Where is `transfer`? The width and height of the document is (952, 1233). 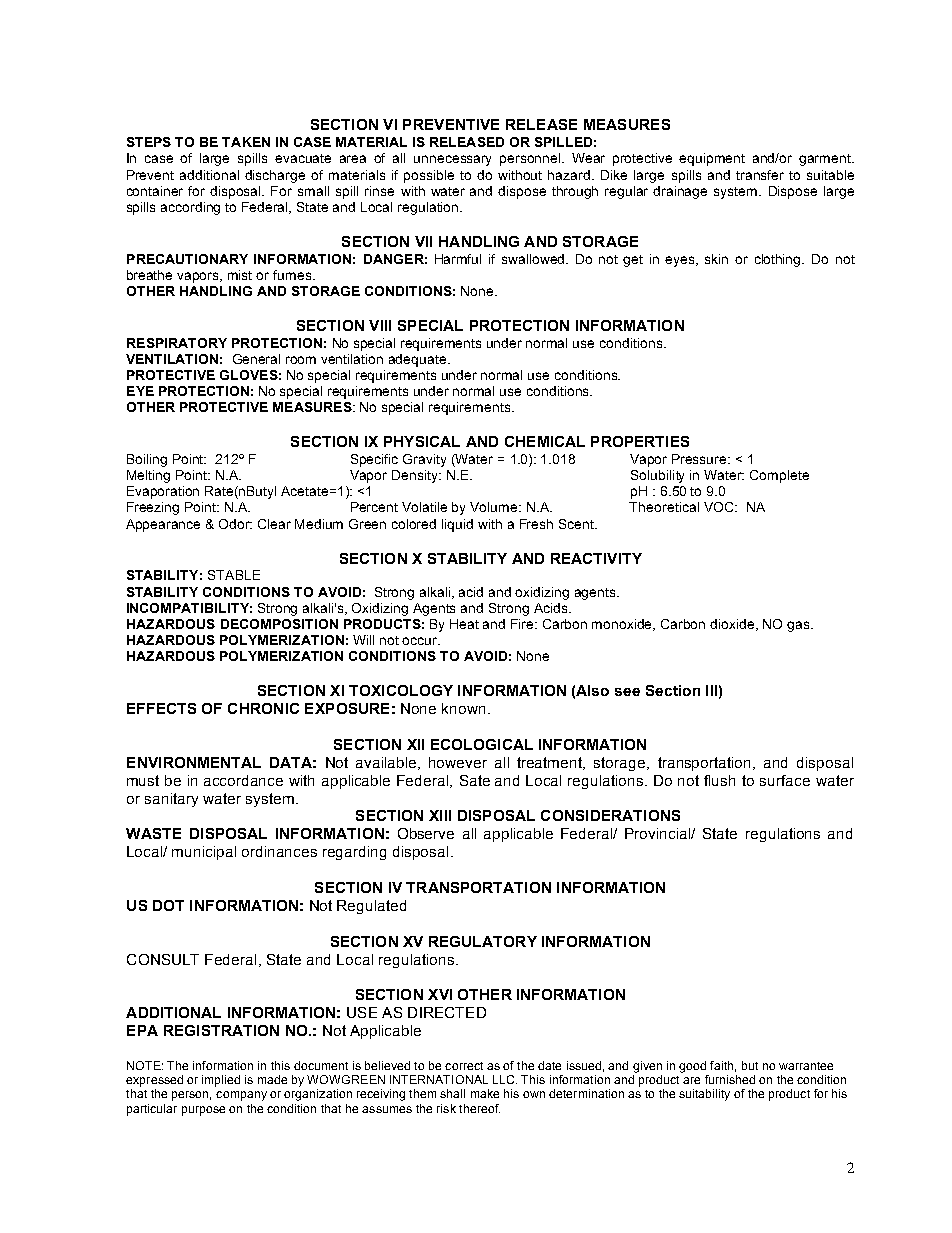
transfer is located at coordinates (760, 175).
